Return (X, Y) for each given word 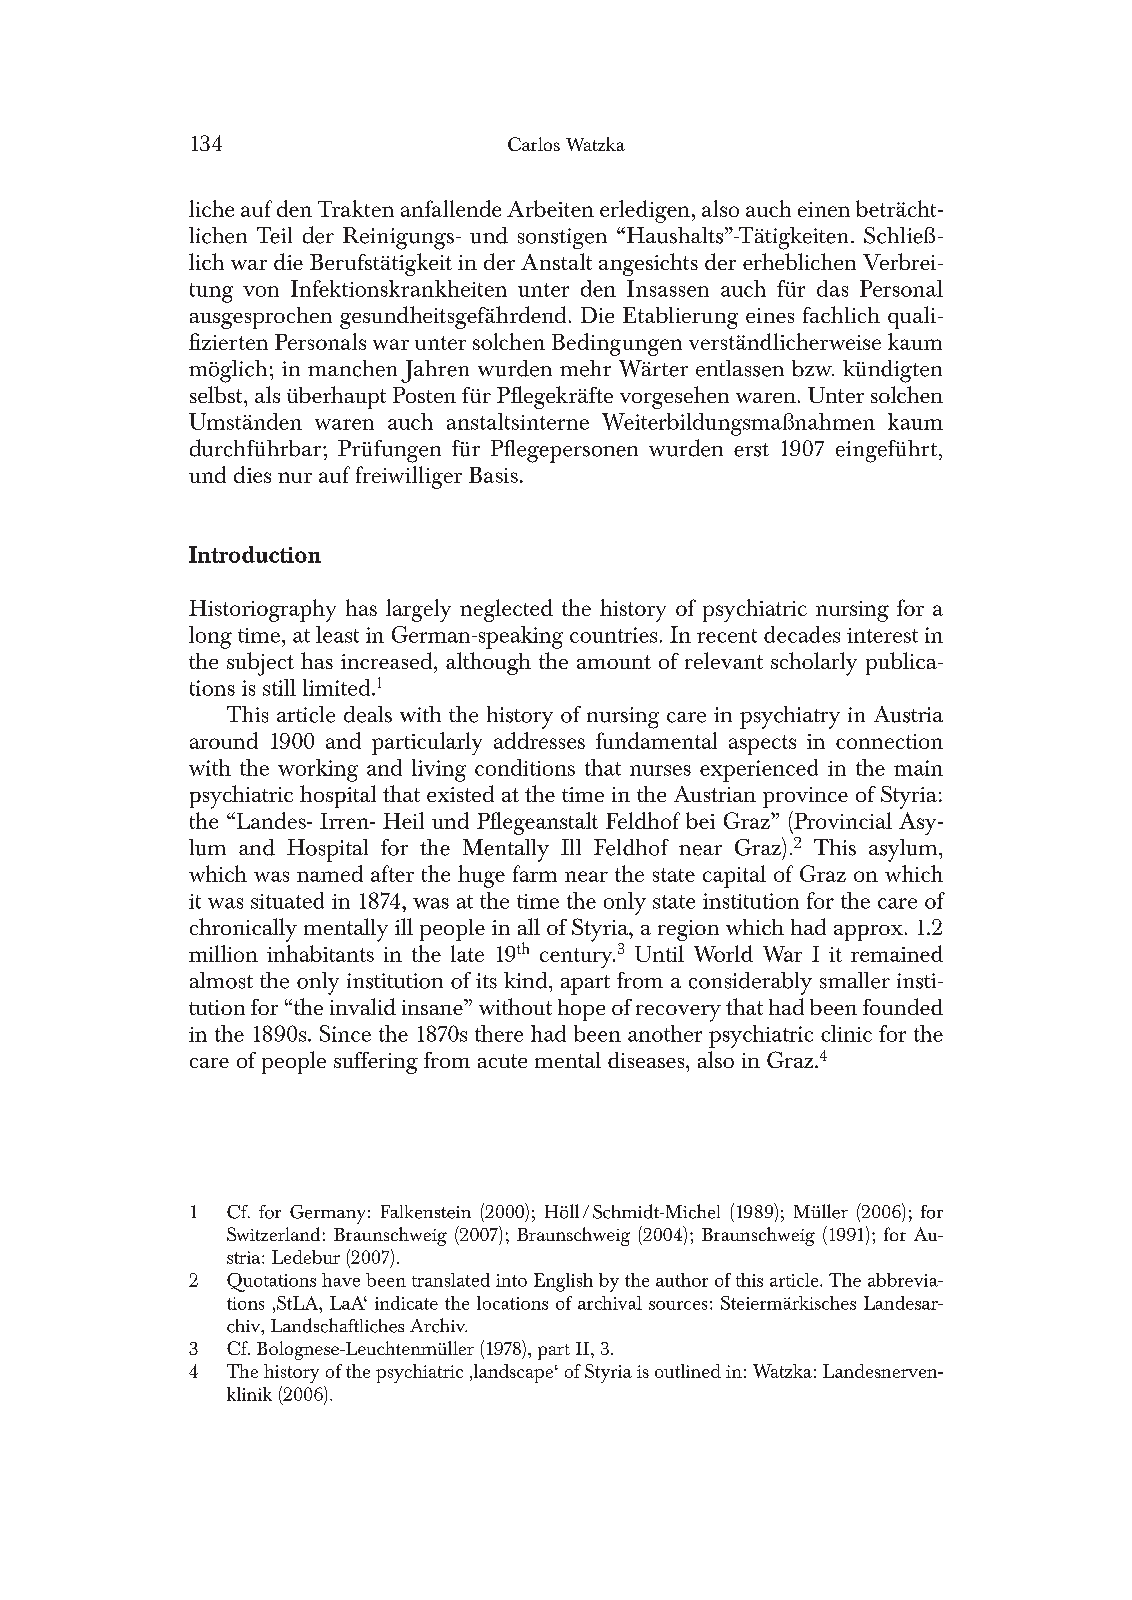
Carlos (534, 144)
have (341, 1280)
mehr (585, 368)
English (563, 1282)
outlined (688, 1371)
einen (824, 209)
